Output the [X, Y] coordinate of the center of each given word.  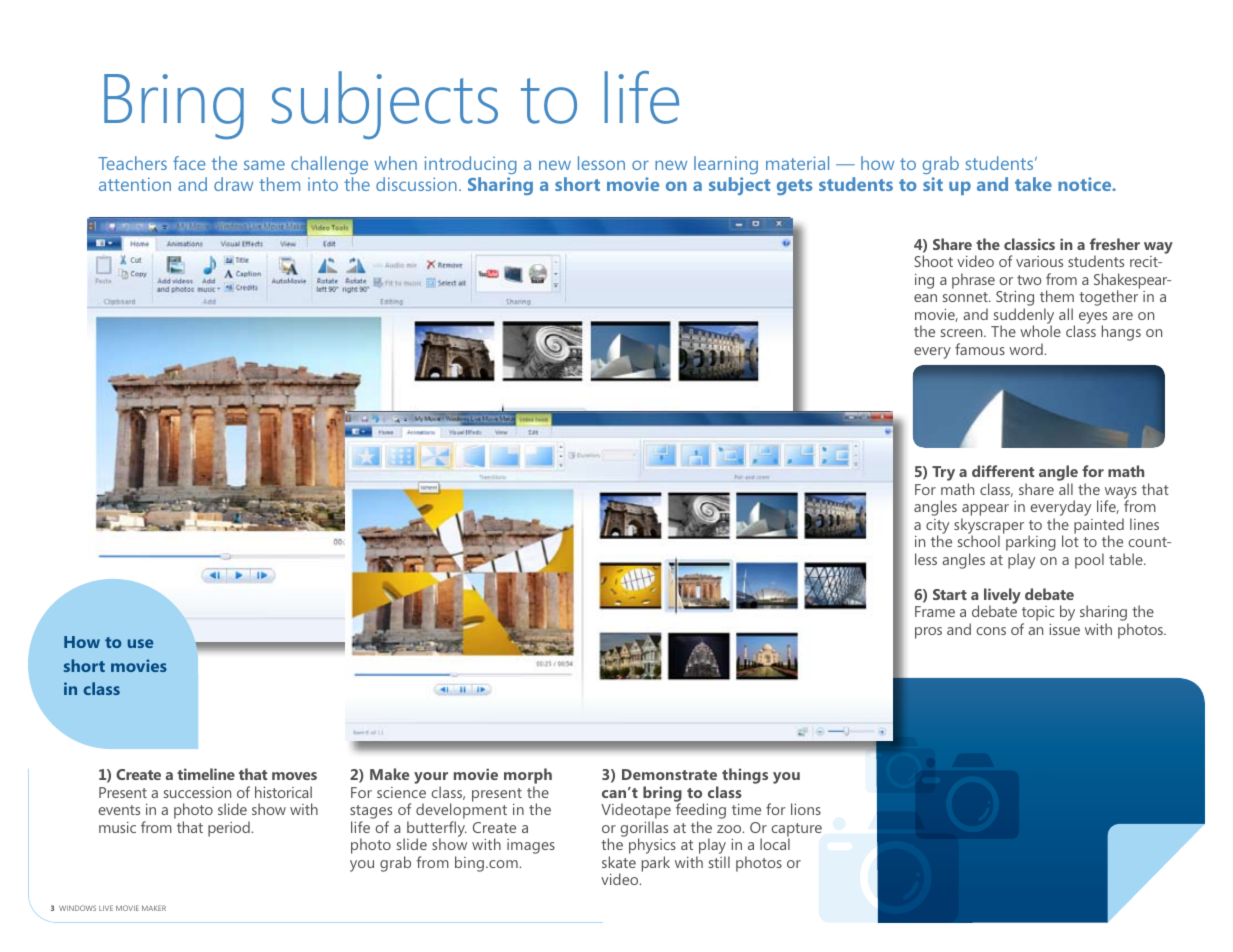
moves [294, 776]
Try [943, 473]
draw [233, 184]
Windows [77, 908]
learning [726, 165]
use [140, 643]
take [1033, 184]
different [1003, 471]
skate [619, 862]
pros [928, 633]
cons [991, 631]
